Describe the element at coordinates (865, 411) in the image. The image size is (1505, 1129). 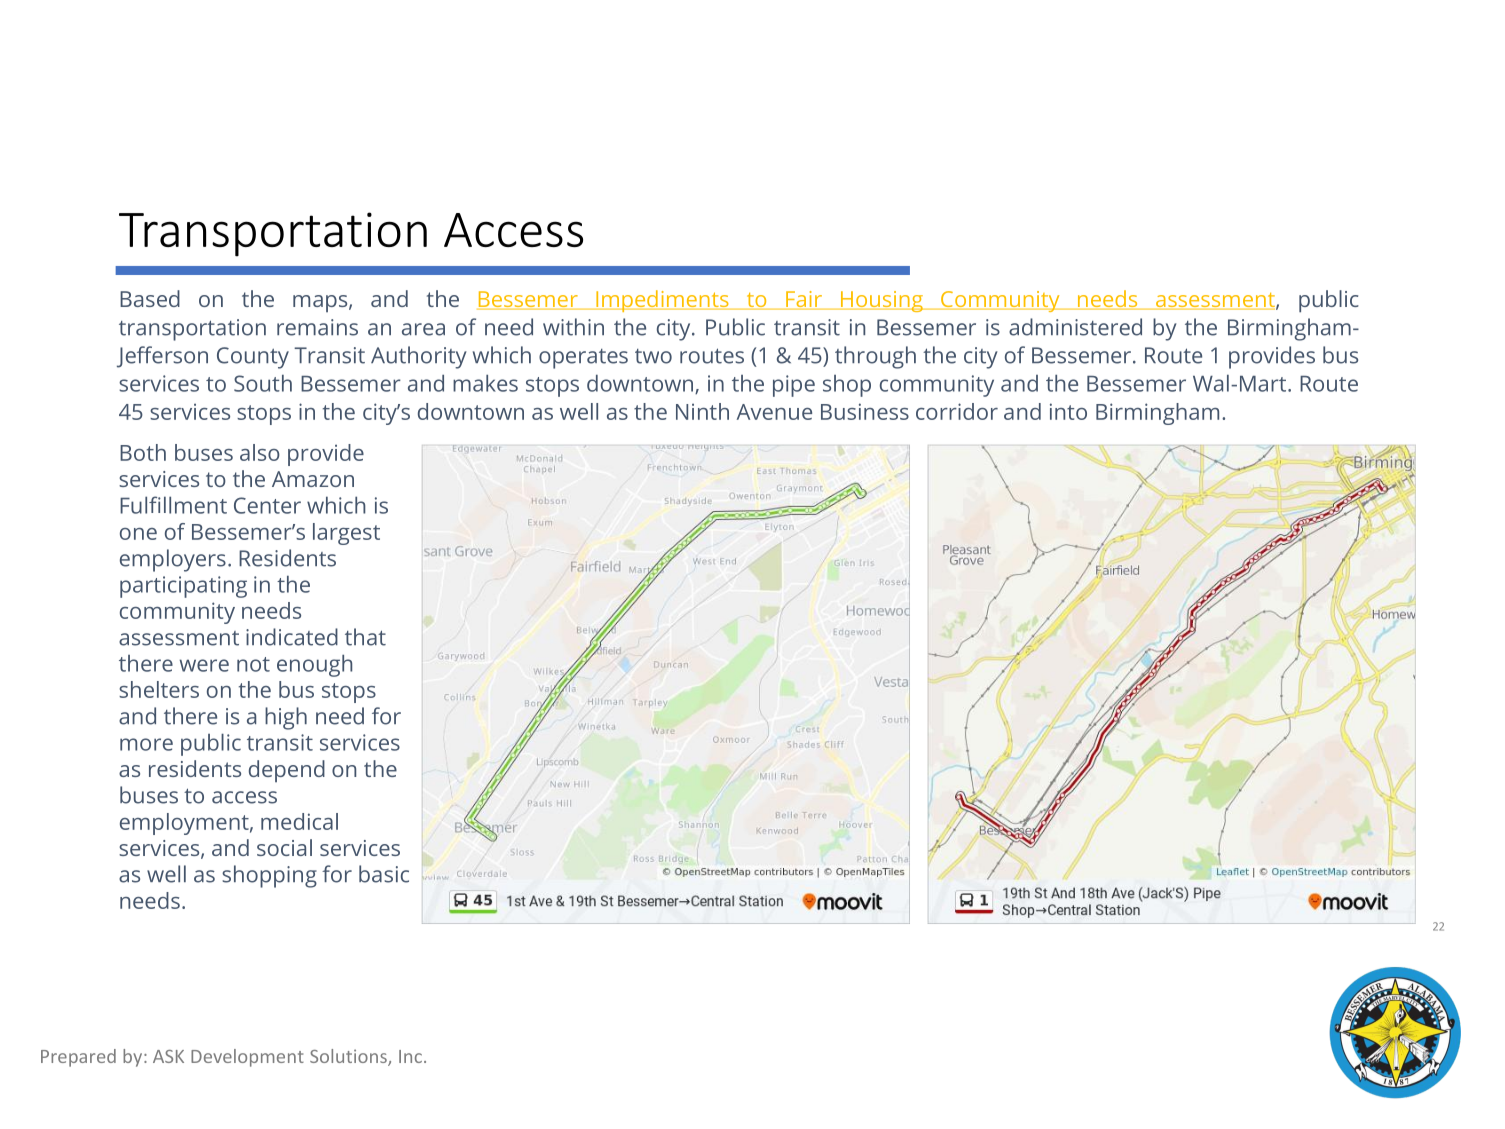
I see `Business` at that location.
